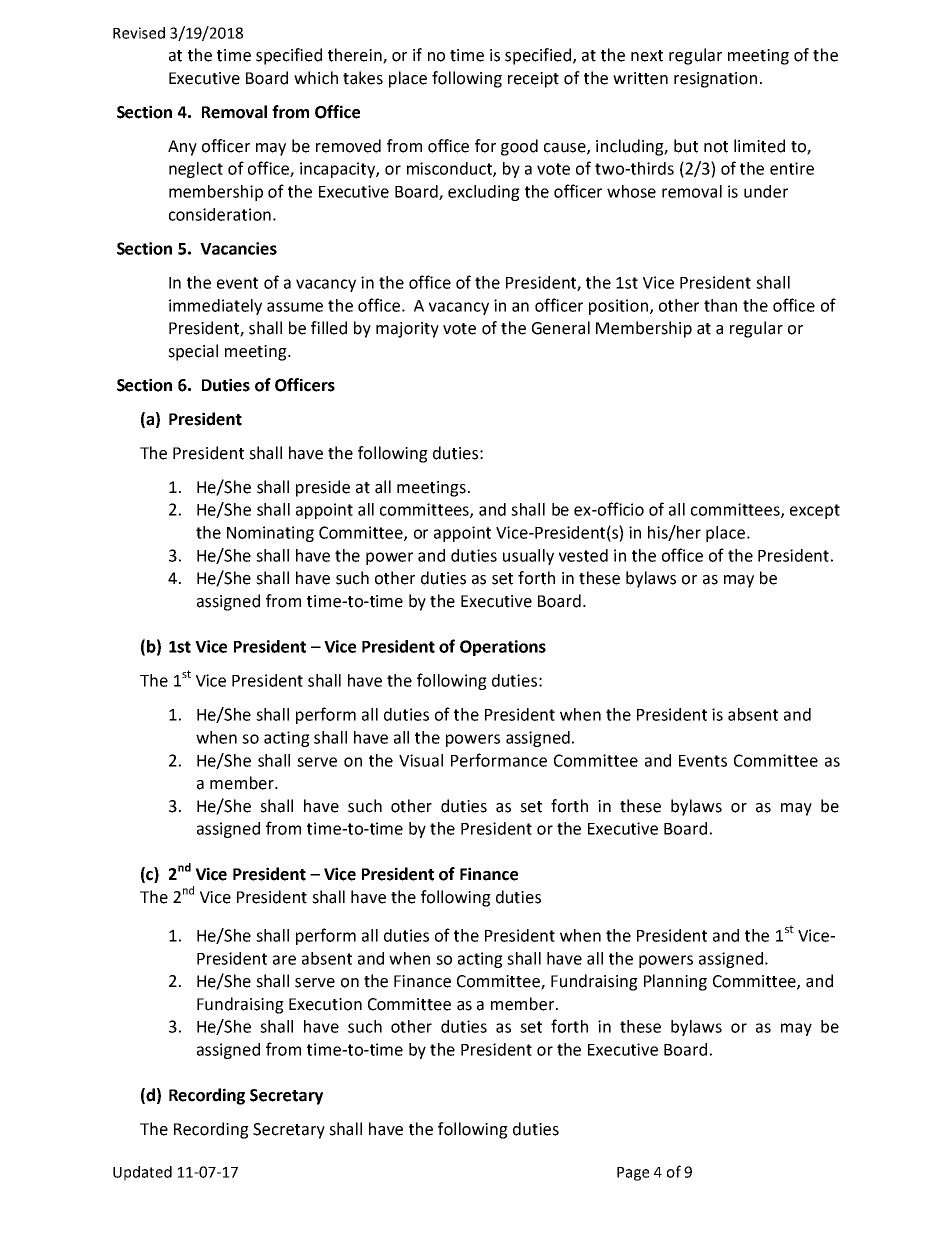  What do you see at coordinates (633, 1174) in the image?
I see `Page` at bounding box center [633, 1174].
